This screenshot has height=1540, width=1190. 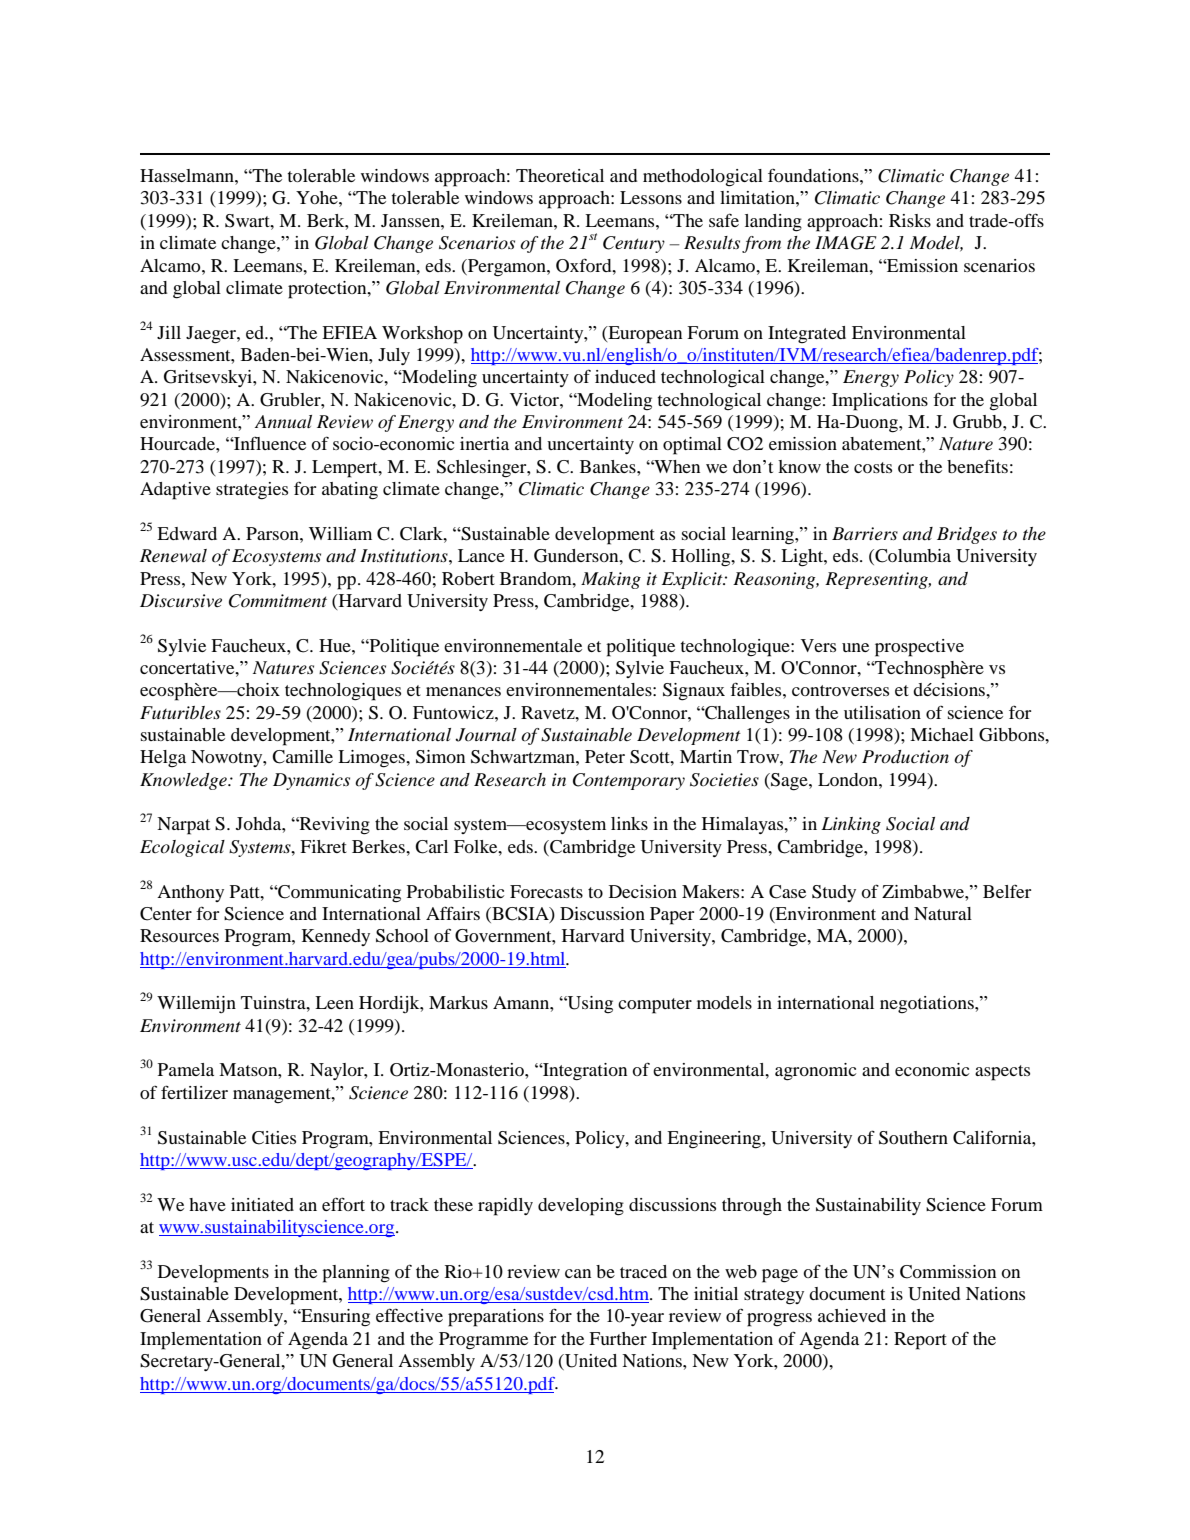 What do you see at coordinates (910, 220) in the screenshot?
I see `Risks` at bounding box center [910, 220].
